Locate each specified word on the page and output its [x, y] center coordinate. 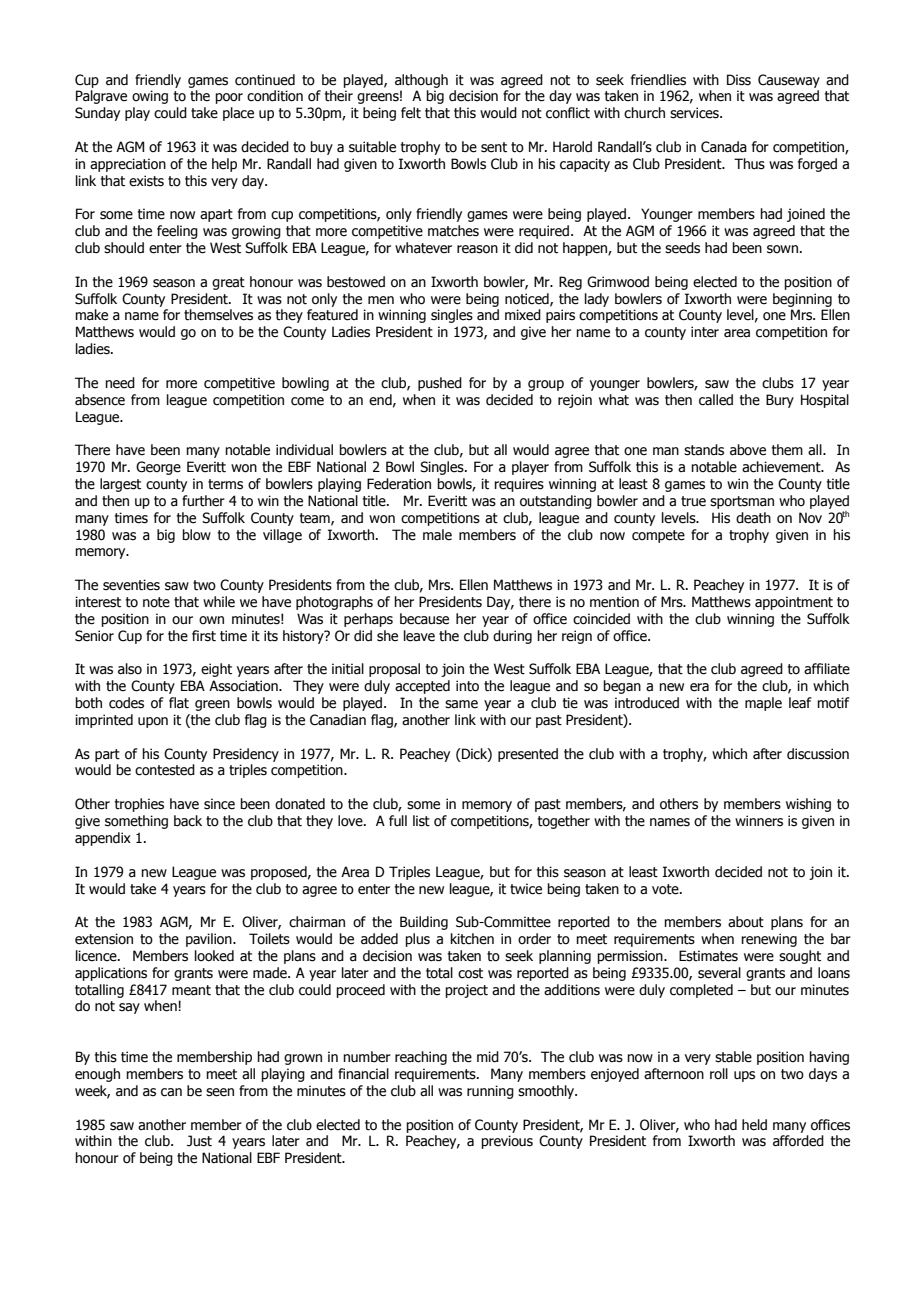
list [421, 821]
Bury [780, 401]
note [156, 602]
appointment [794, 603]
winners [759, 821]
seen [220, 1092]
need [120, 383]
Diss [739, 80]
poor [229, 98]
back [188, 821]
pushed [440, 384]
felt [411, 113]
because [424, 619]
